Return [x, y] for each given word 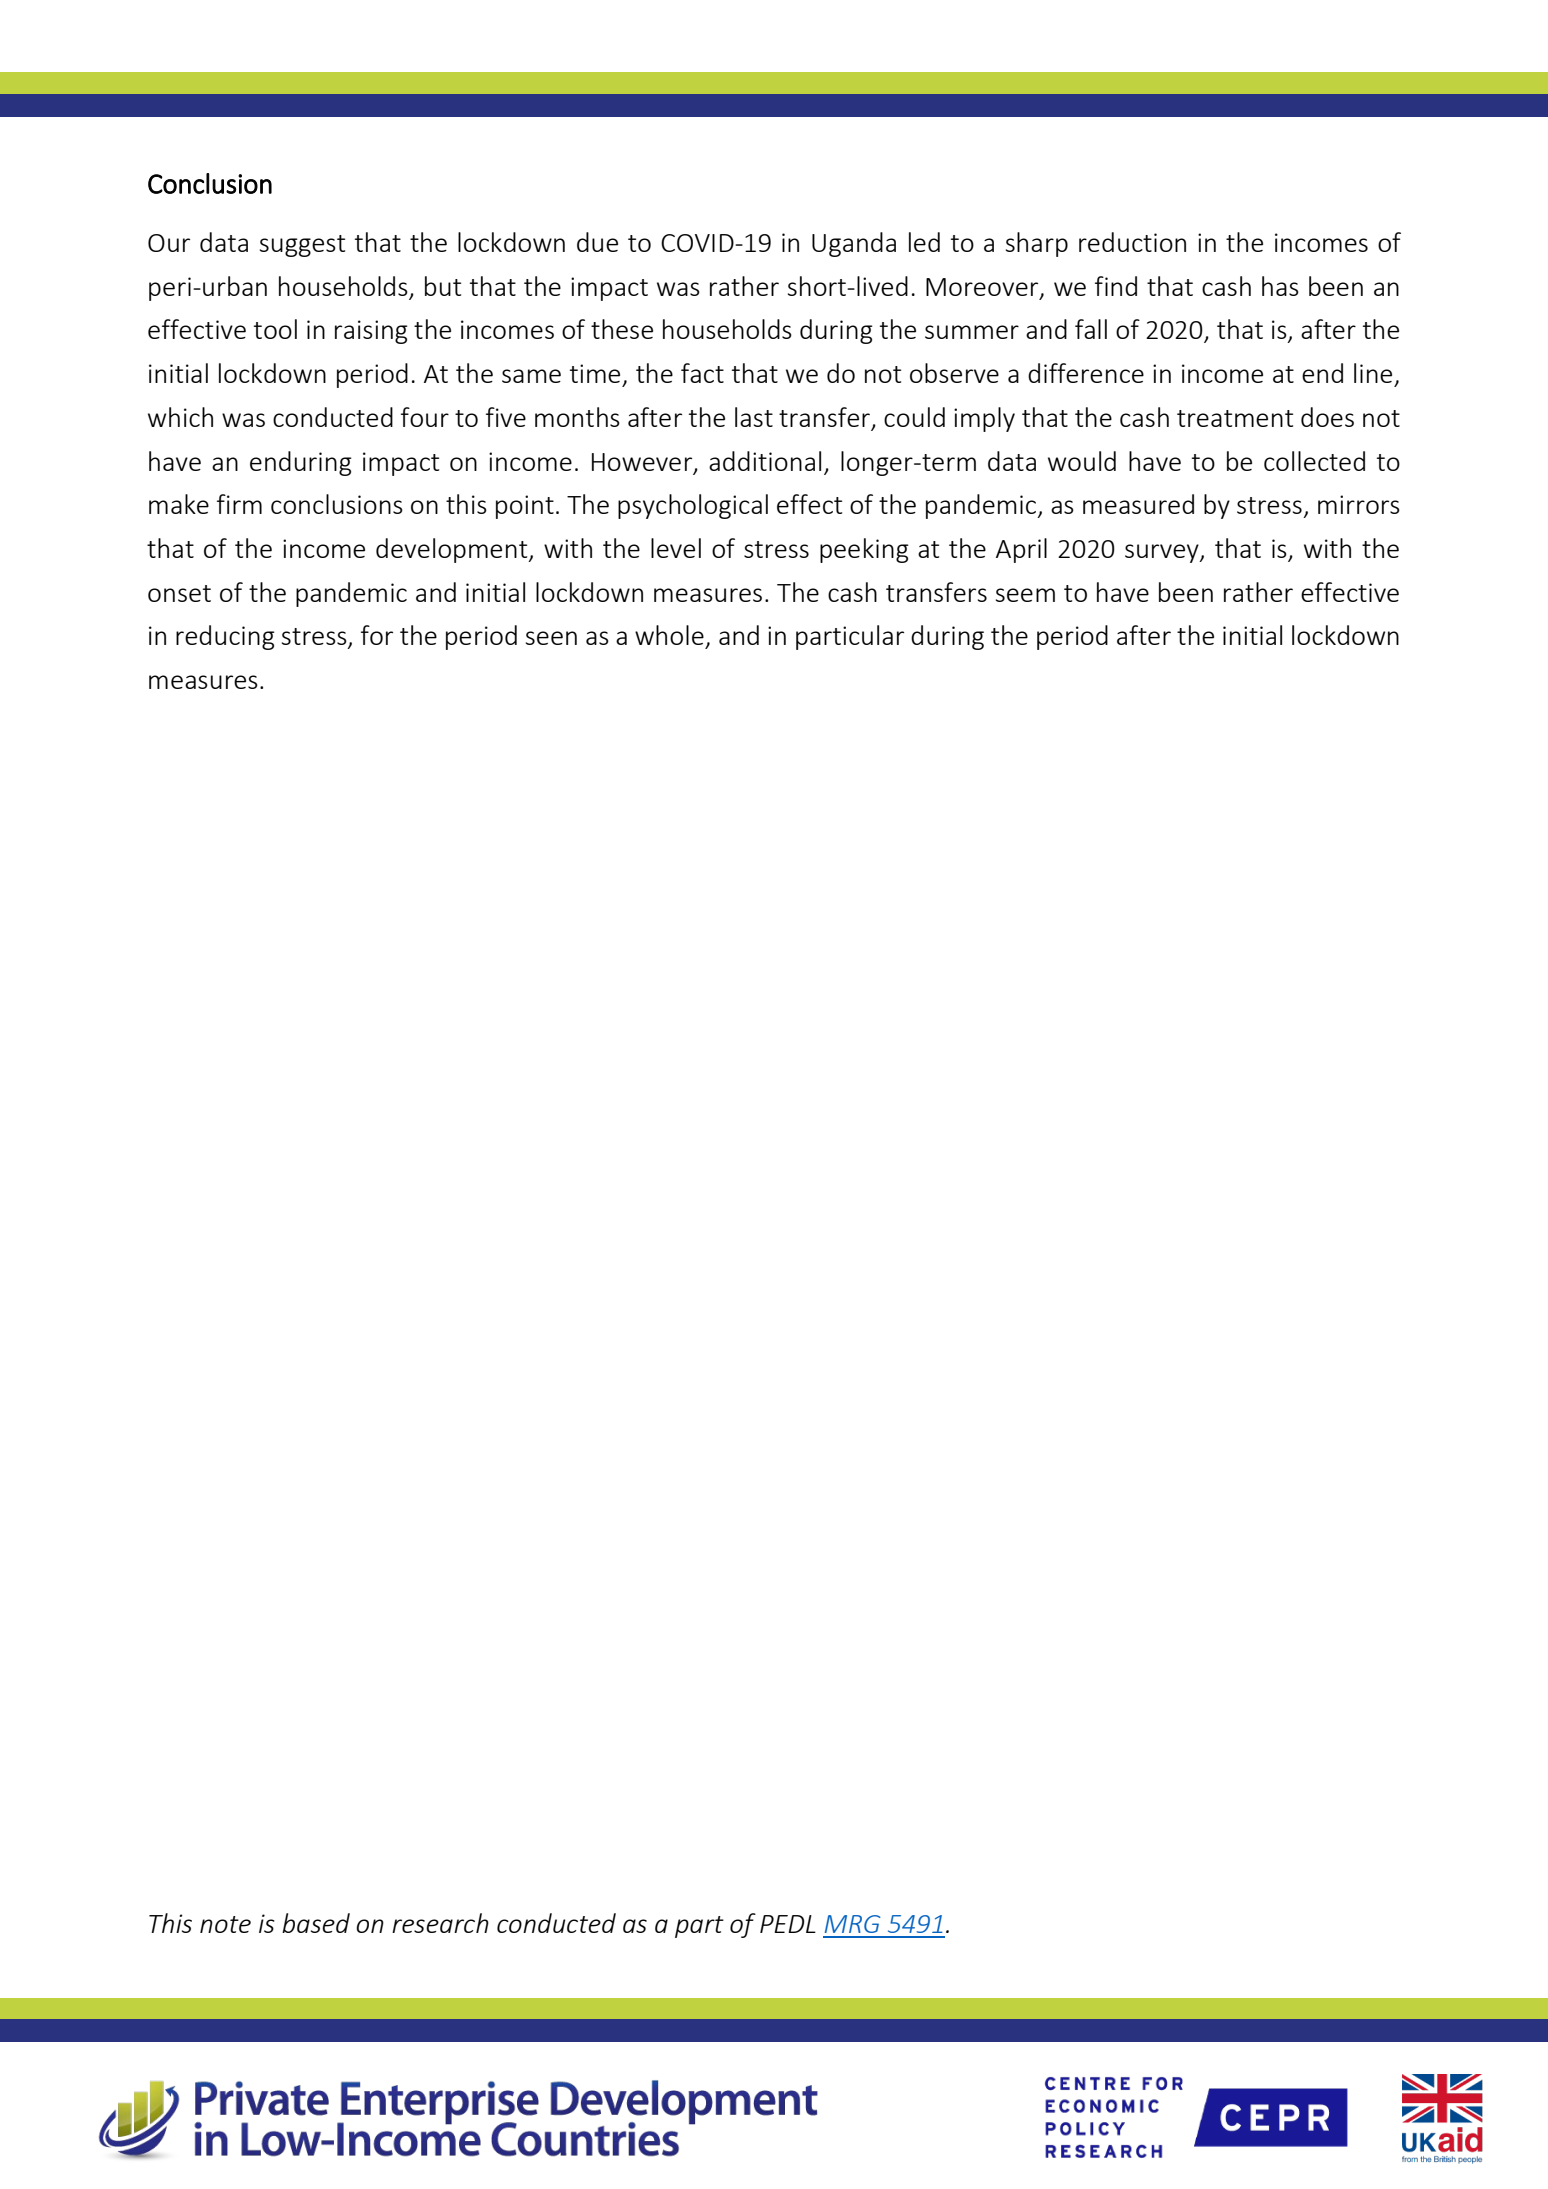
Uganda [854, 244]
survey [1163, 553]
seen [551, 638]
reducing [225, 637]
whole [669, 635]
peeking [864, 550]
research [440, 1923]
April [1021, 550]
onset [179, 593]
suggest [302, 246]
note [225, 1924]
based [316, 1923]
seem [1025, 595]
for [377, 635]
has [1280, 286]
